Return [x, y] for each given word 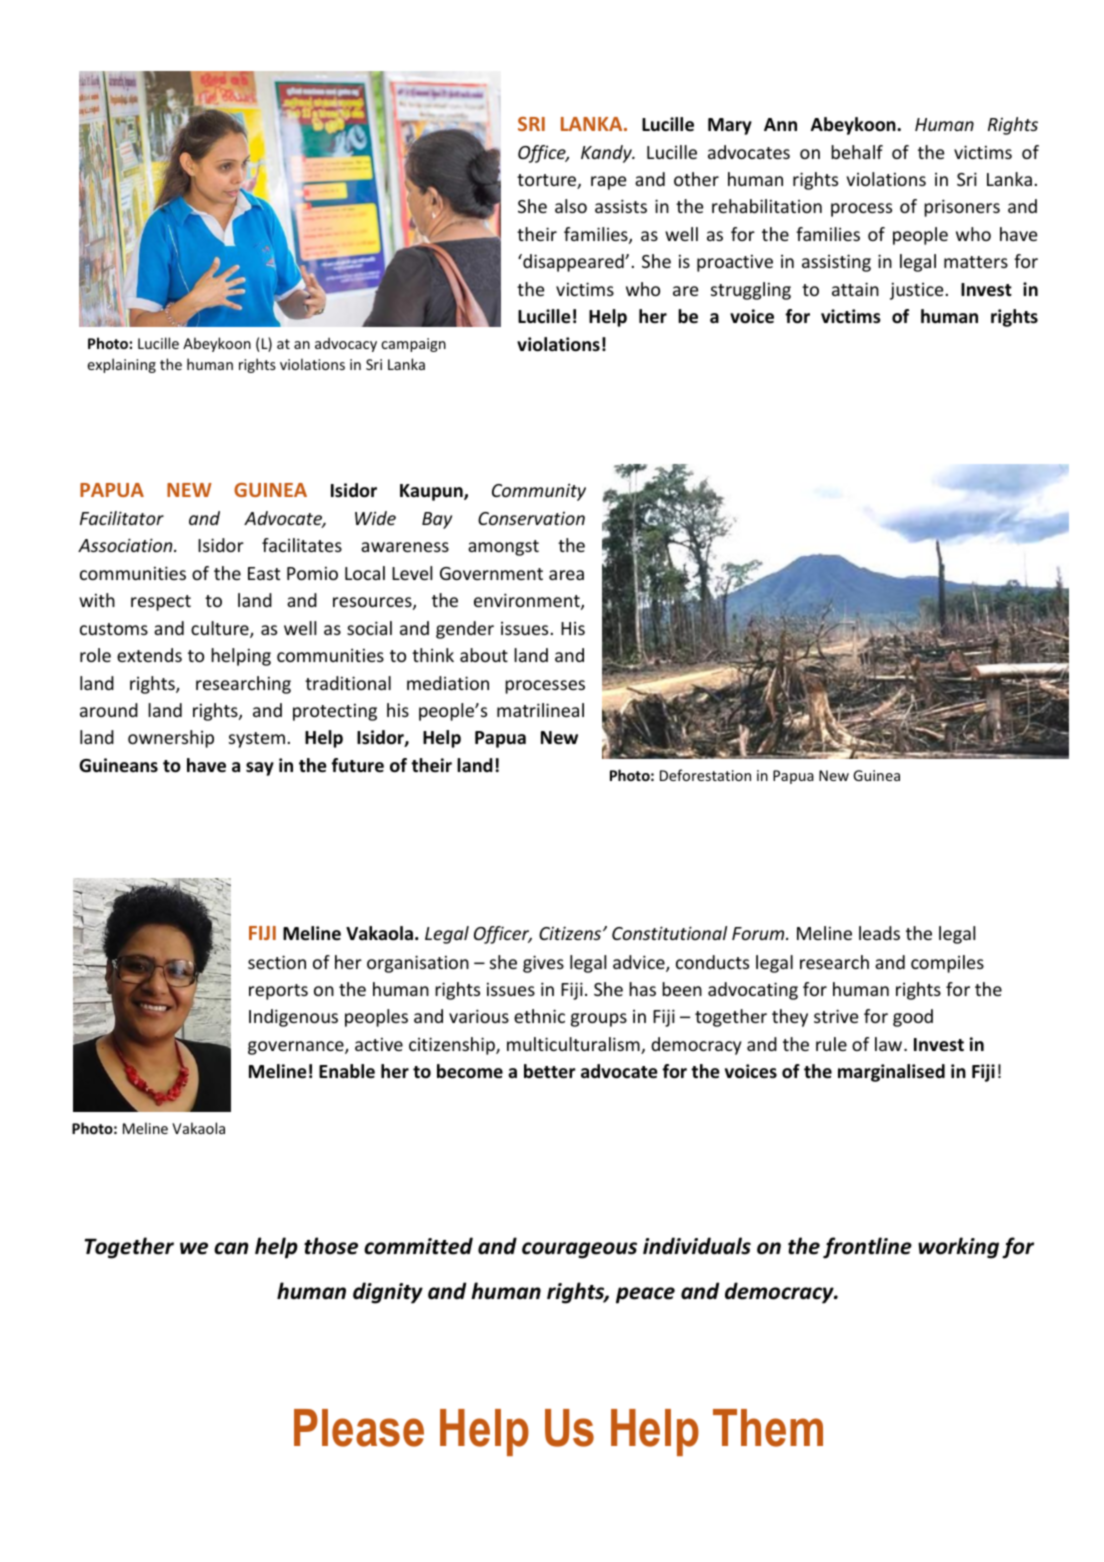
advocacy [346, 344]
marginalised [891, 1073]
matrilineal [540, 710]
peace [645, 1295]
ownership [171, 739]
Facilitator [122, 518]
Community [539, 492]
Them [768, 1428]
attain [855, 289]
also [571, 206]
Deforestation [705, 775]
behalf [857, 152]
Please [359, 1428]
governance [297, 1048]
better [550, 1071]
